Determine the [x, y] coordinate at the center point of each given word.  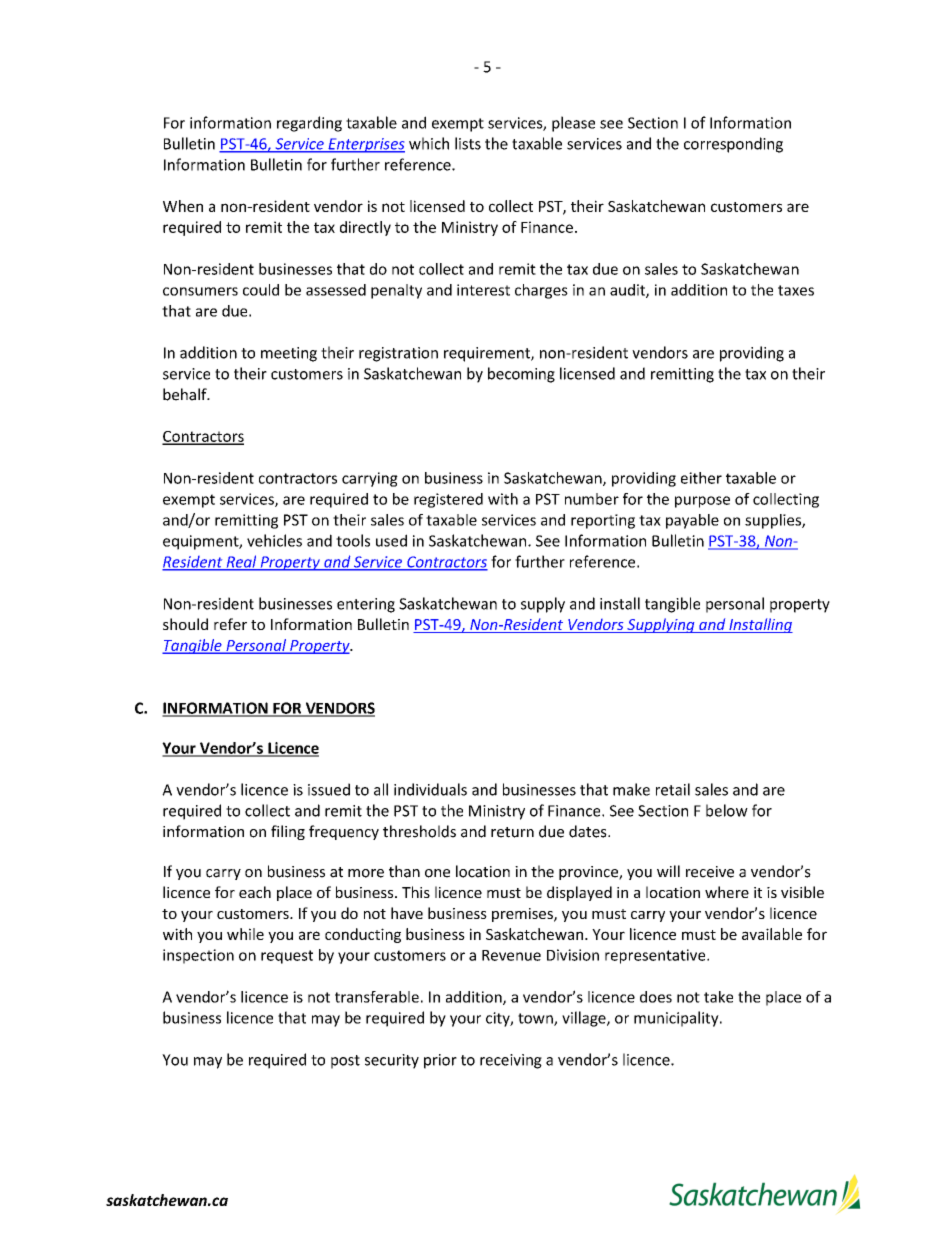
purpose [702, 502]
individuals [430, 789]
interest [483, 290]
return [512, 832]
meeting [289, 354]
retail [673, 789]
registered [448, 500]
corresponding [733, 145]
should [185, 624]
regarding [309, 124]
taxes [796, 290]
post [345, 1062]
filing [288, 832]
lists [468, 143]
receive [710, 872]
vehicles [274, 540]
